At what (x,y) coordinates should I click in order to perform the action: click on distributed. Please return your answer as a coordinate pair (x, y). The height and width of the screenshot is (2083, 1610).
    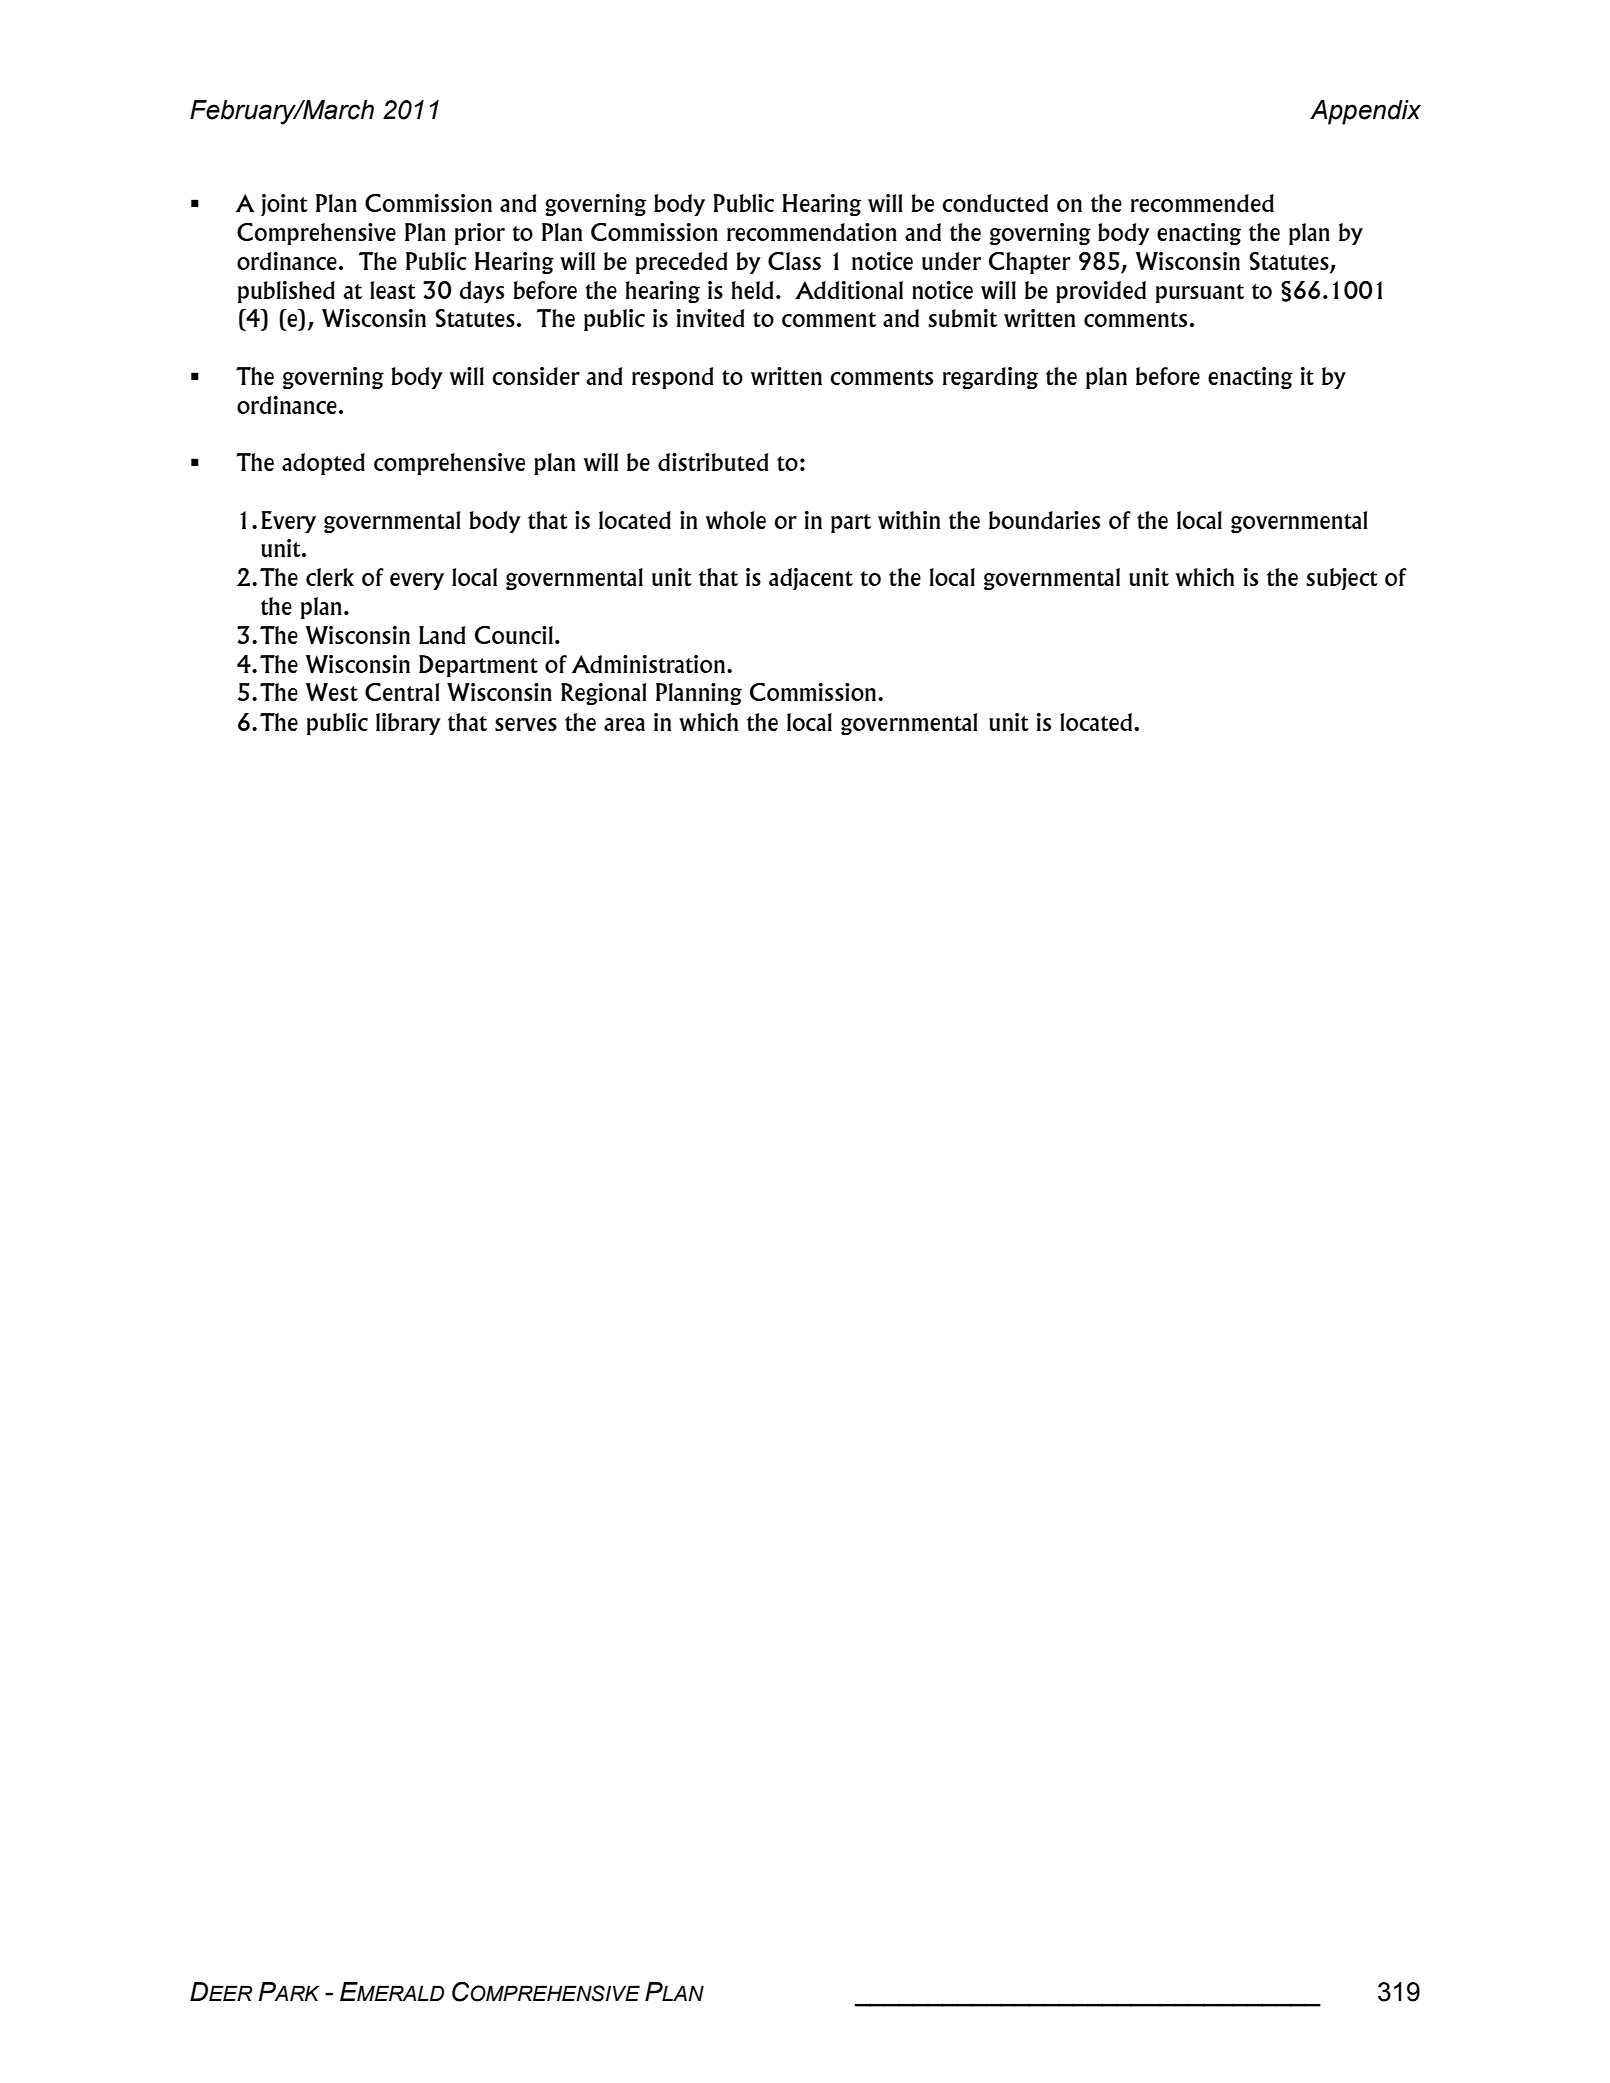
    Looking at the image, I should click on (713, 462).
